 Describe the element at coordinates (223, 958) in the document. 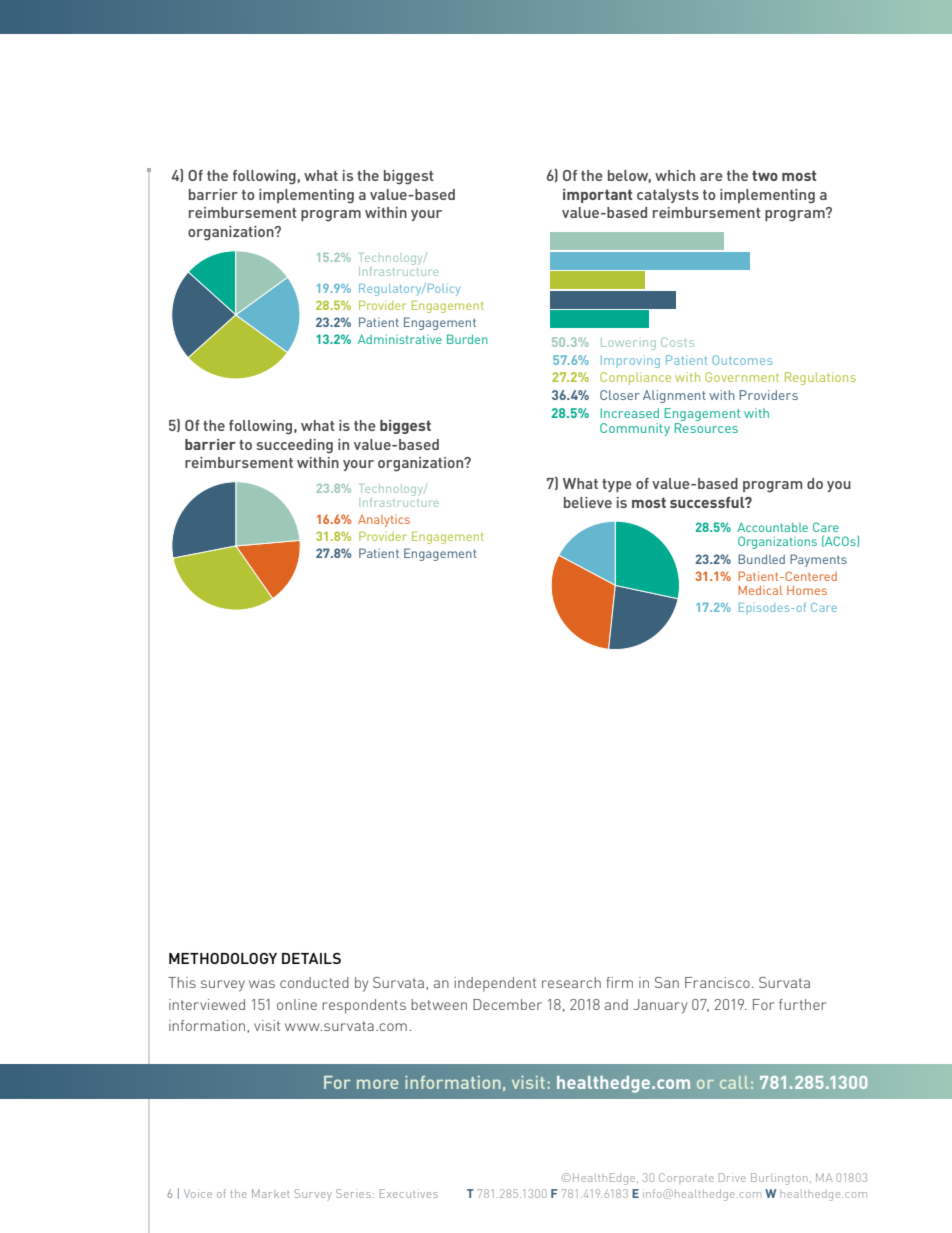

I see `METHODOLOGY` at that location.
